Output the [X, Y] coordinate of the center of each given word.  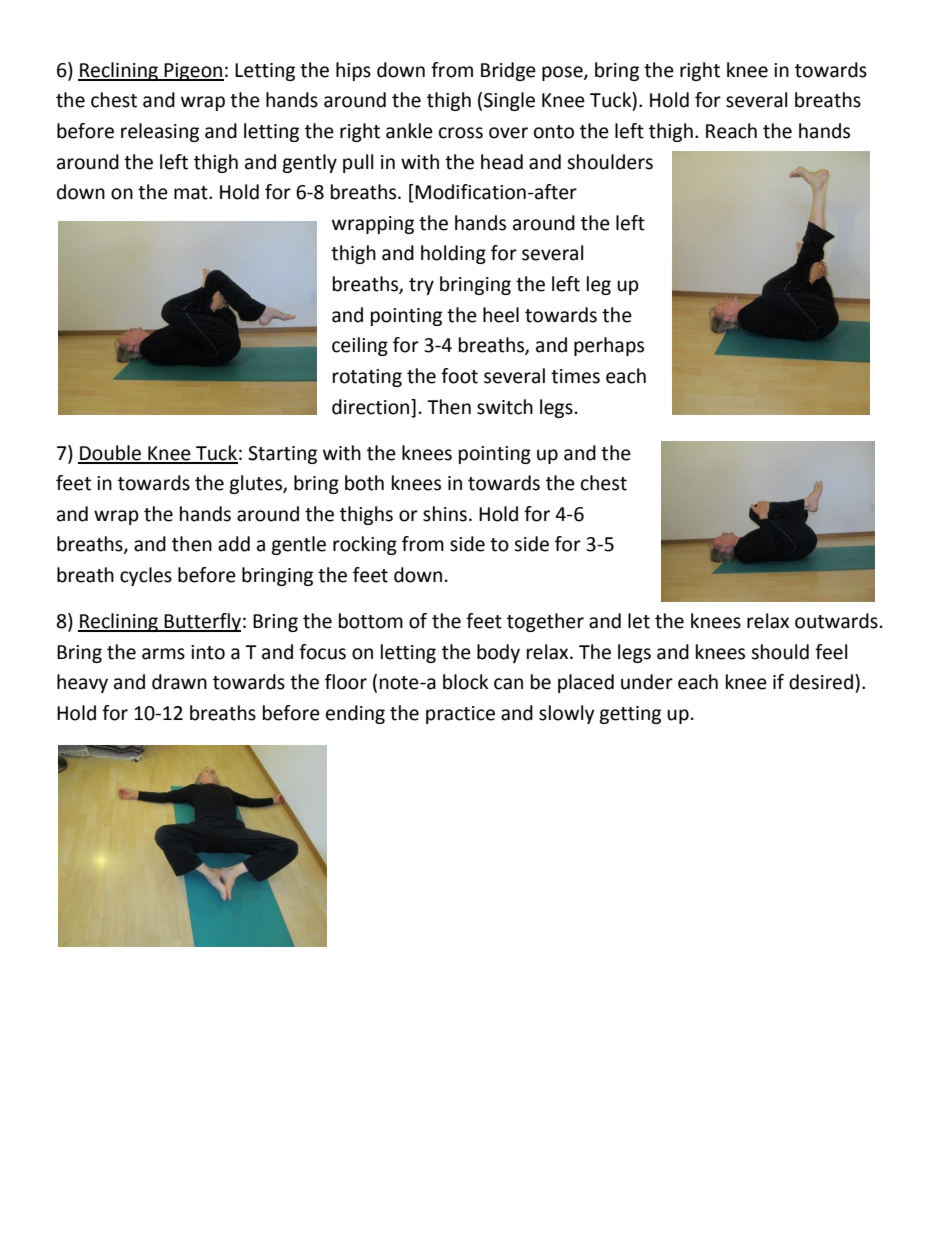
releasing [160, 132]
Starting [282, 455]
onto [554, 132]
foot [459, 376]
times [575, 376]
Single [509, 101]
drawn [179, 682]
